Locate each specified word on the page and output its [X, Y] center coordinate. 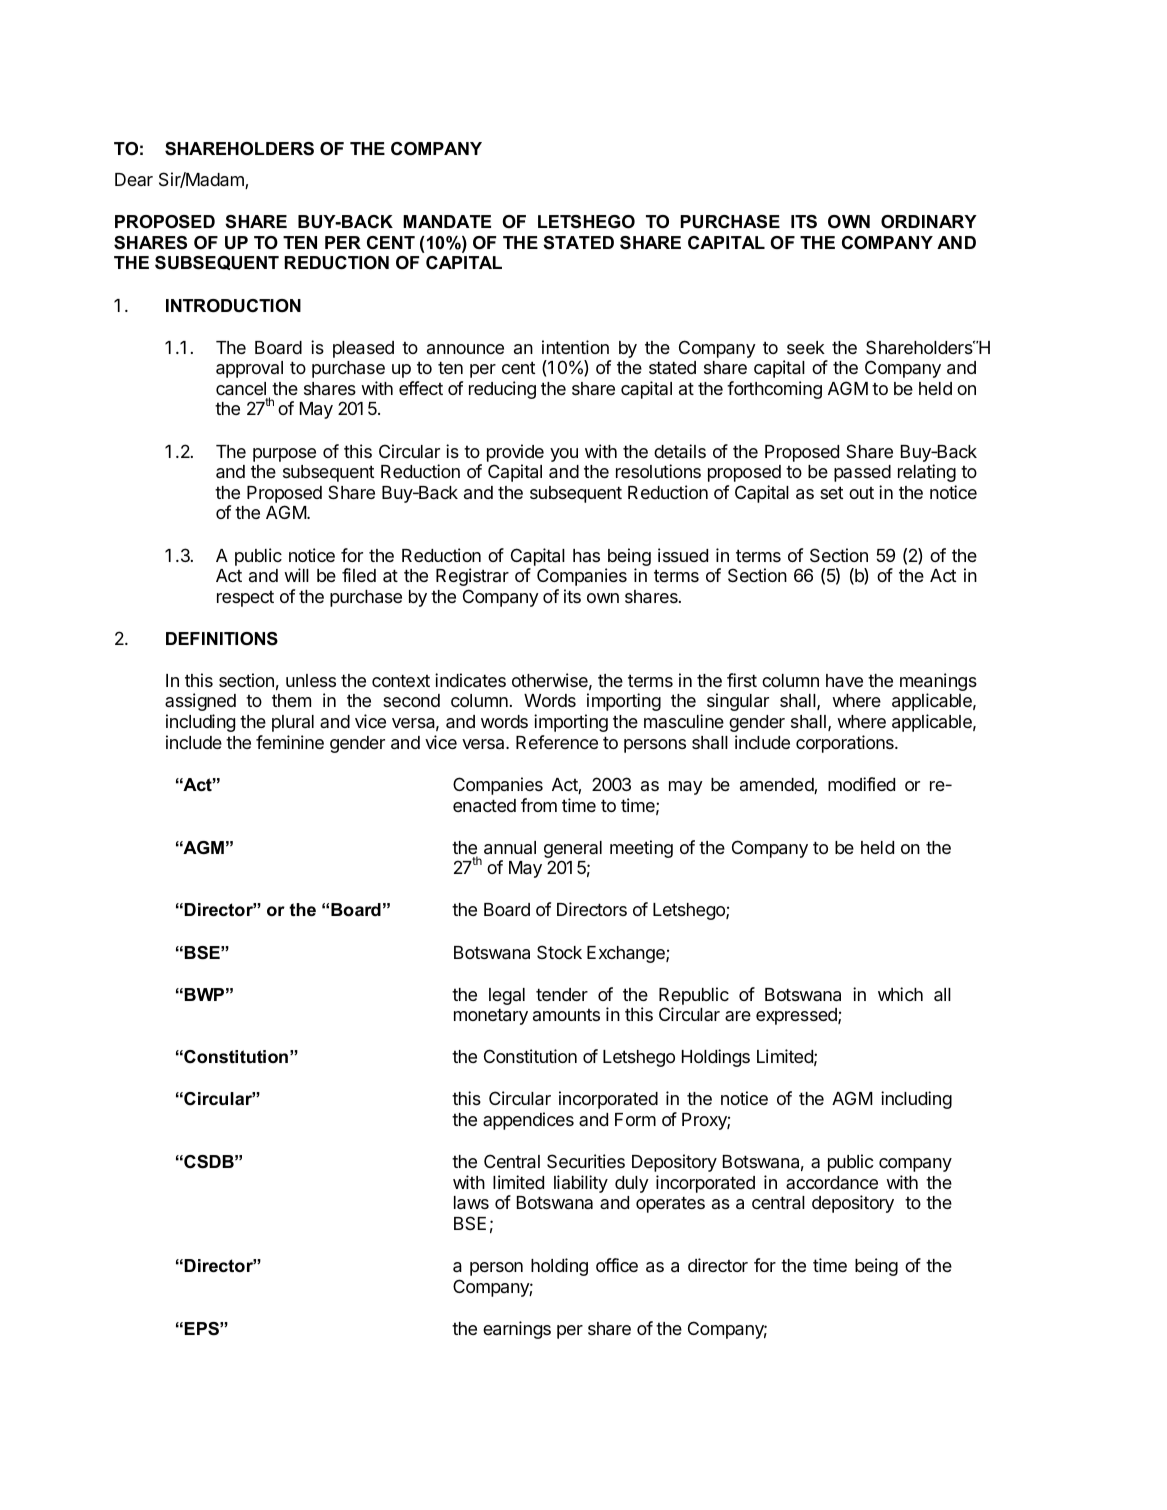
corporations [846, 744]
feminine [290, 742]
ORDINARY [929, 222]
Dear [134, 179]
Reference [557, 742]
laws [471, 1203]
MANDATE [447, 221]
